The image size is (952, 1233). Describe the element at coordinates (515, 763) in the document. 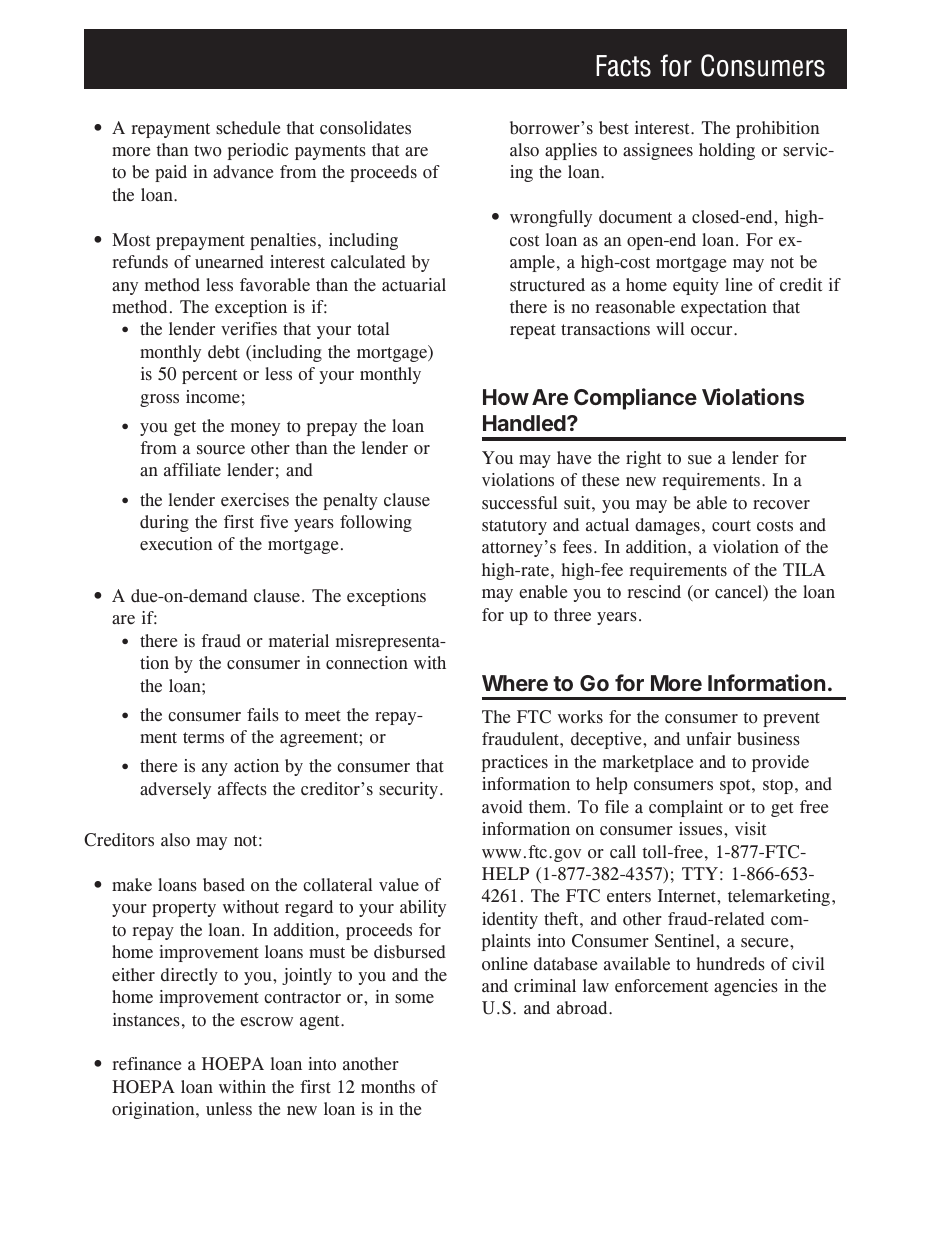

I see `practices` at that location.
